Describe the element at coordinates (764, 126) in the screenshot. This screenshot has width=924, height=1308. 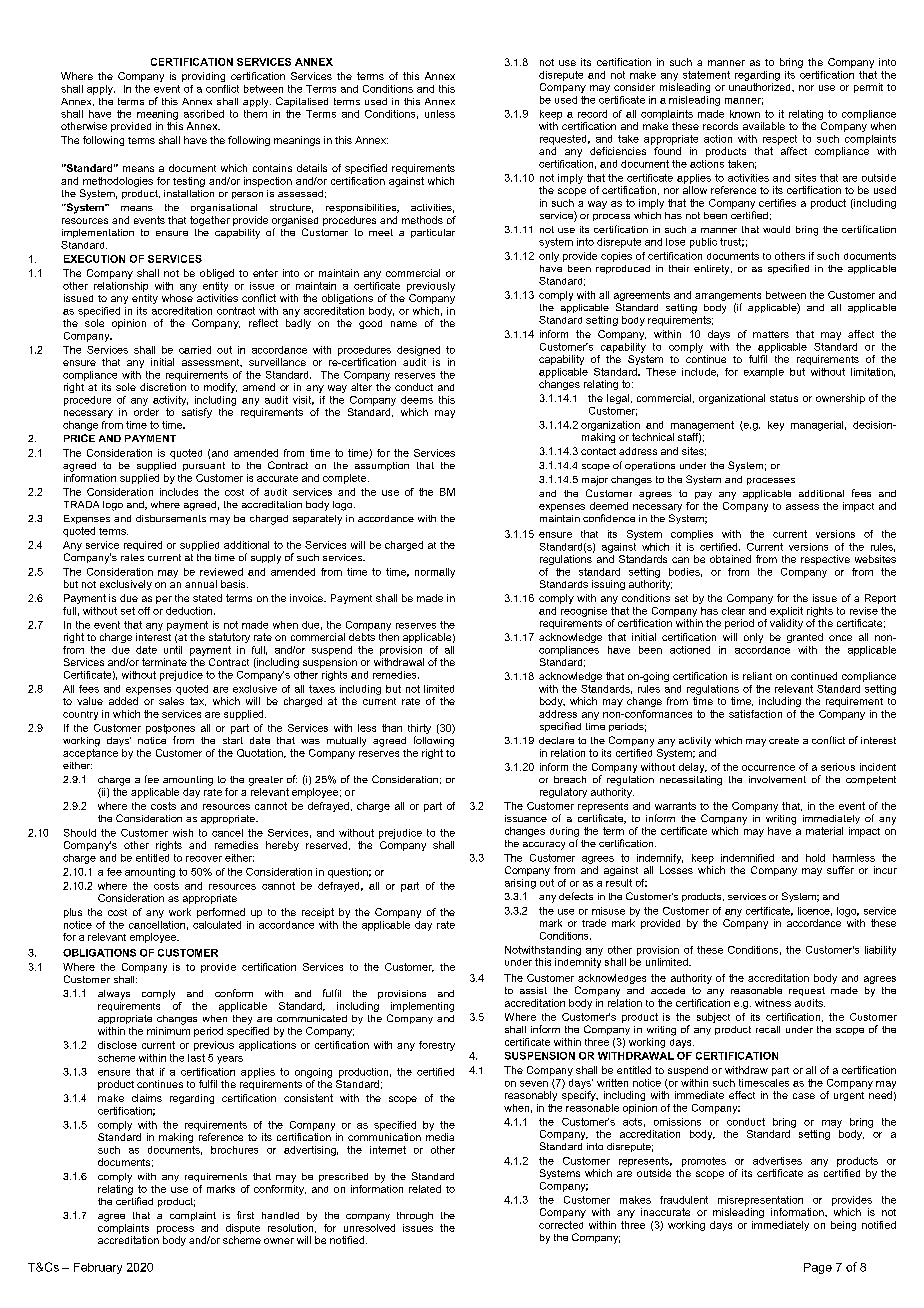
I see `available` at that location.
